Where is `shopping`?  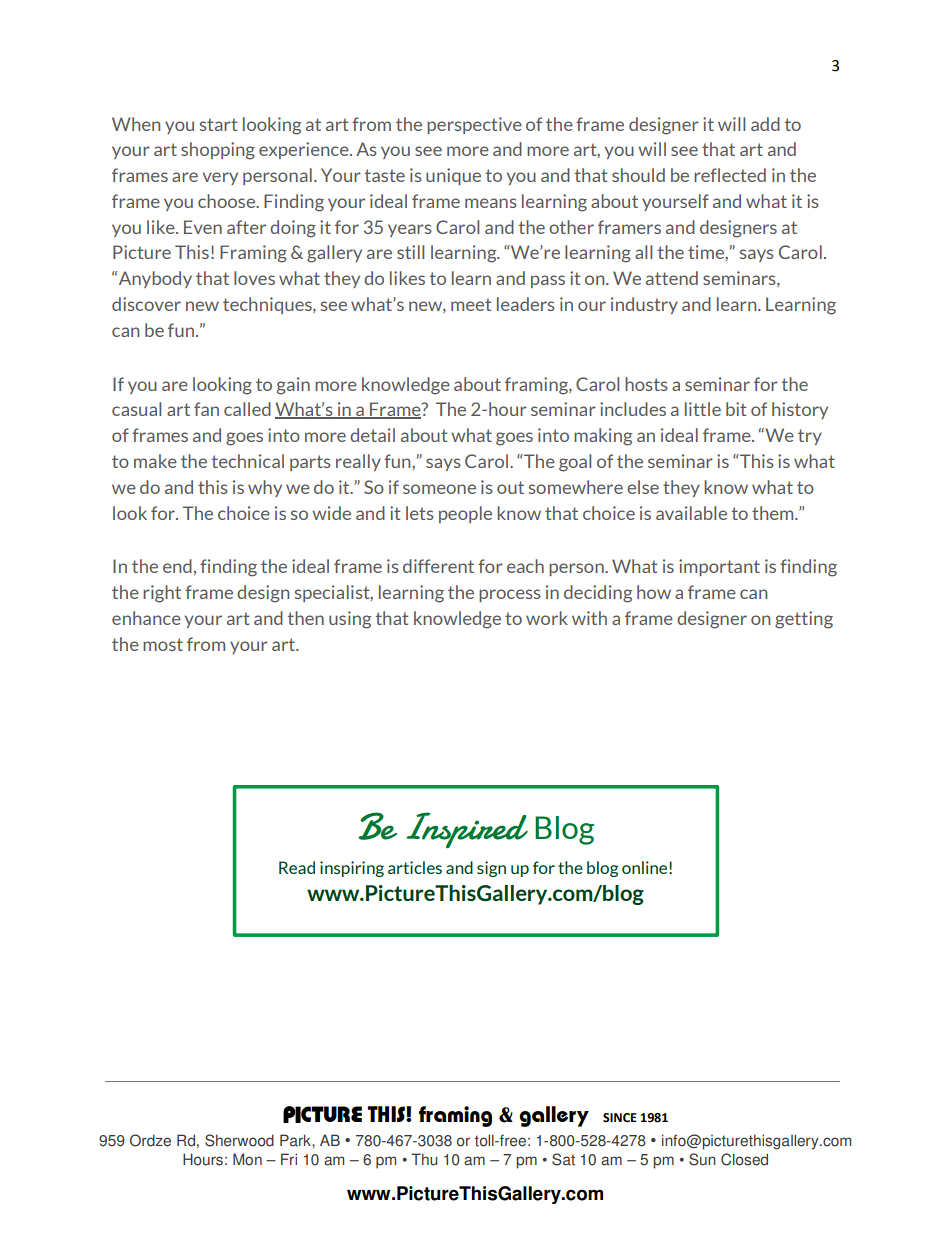 shopping is located at coordinates (218, 151).
